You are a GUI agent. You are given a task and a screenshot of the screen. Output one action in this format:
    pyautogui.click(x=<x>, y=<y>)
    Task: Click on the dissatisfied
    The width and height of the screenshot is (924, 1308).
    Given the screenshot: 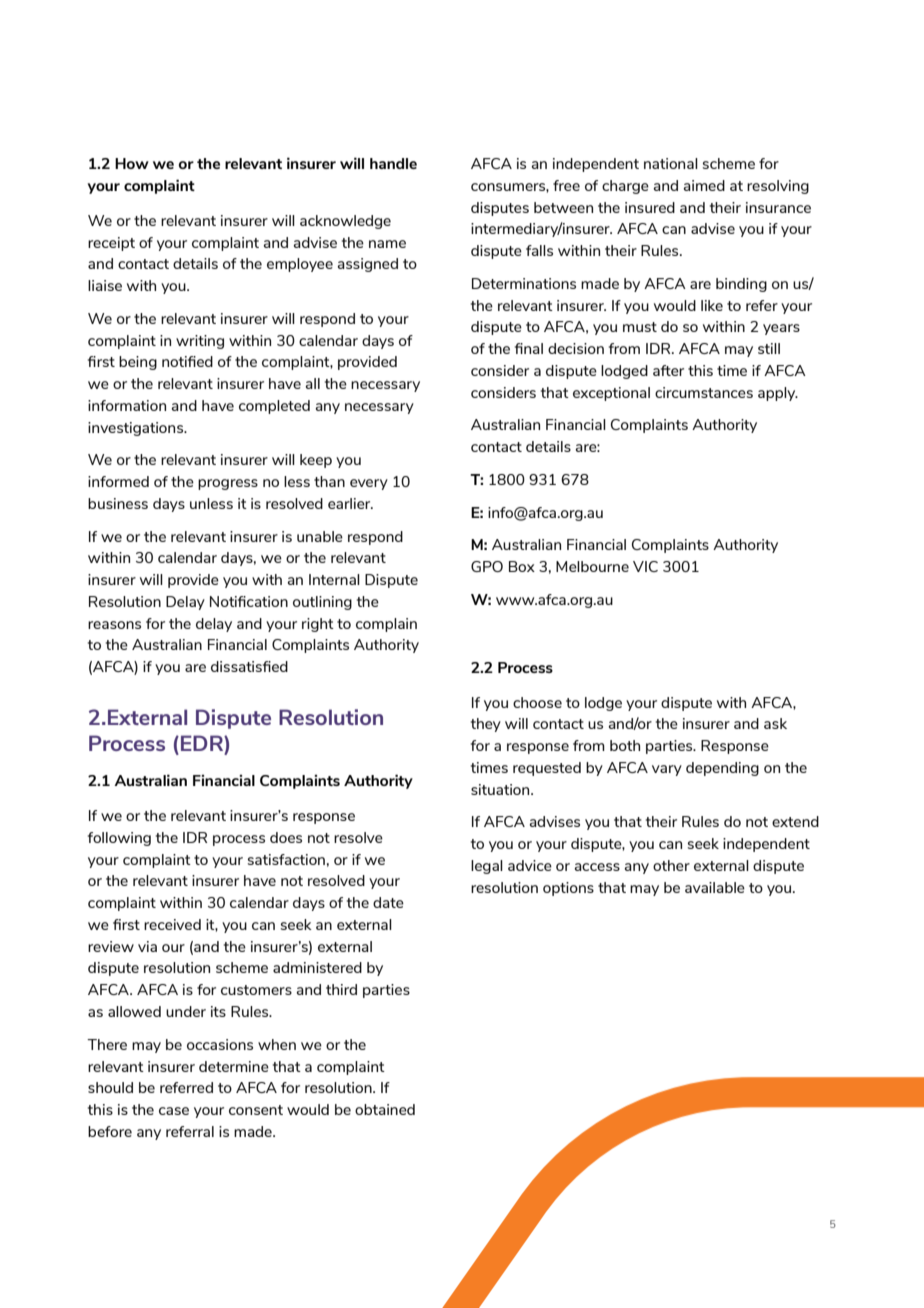 What is the action you would take?
    pyautogui.click(x=249, y=666)
